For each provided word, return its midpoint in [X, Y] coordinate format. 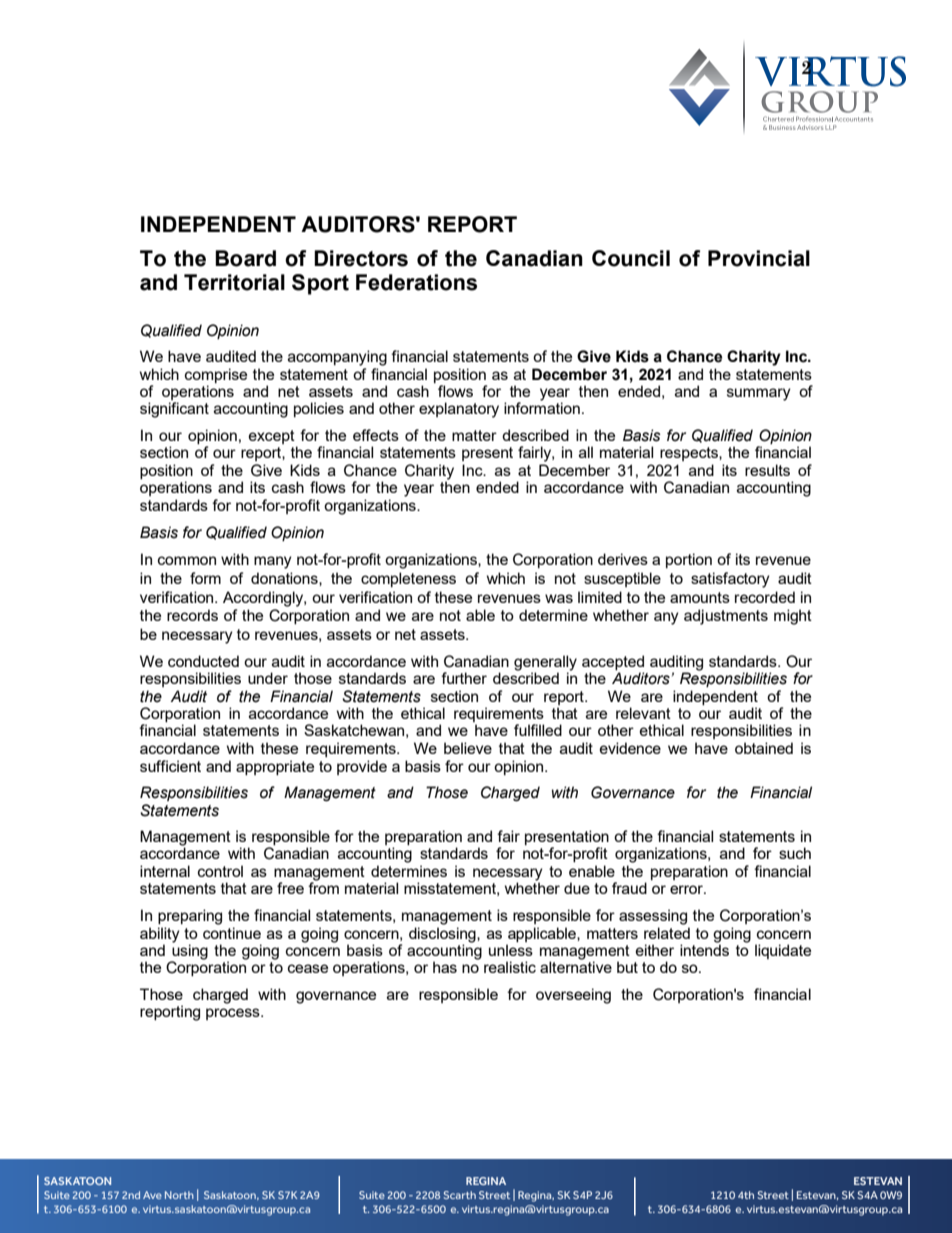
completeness [408, 579]
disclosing [443, 935]
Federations [416, 282]
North [179, 1195]
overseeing [573, 996]
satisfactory [730, 580]
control [220, 871]
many [273, 562]
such [795, 853]
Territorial [234, 282]
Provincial [759, 258]
